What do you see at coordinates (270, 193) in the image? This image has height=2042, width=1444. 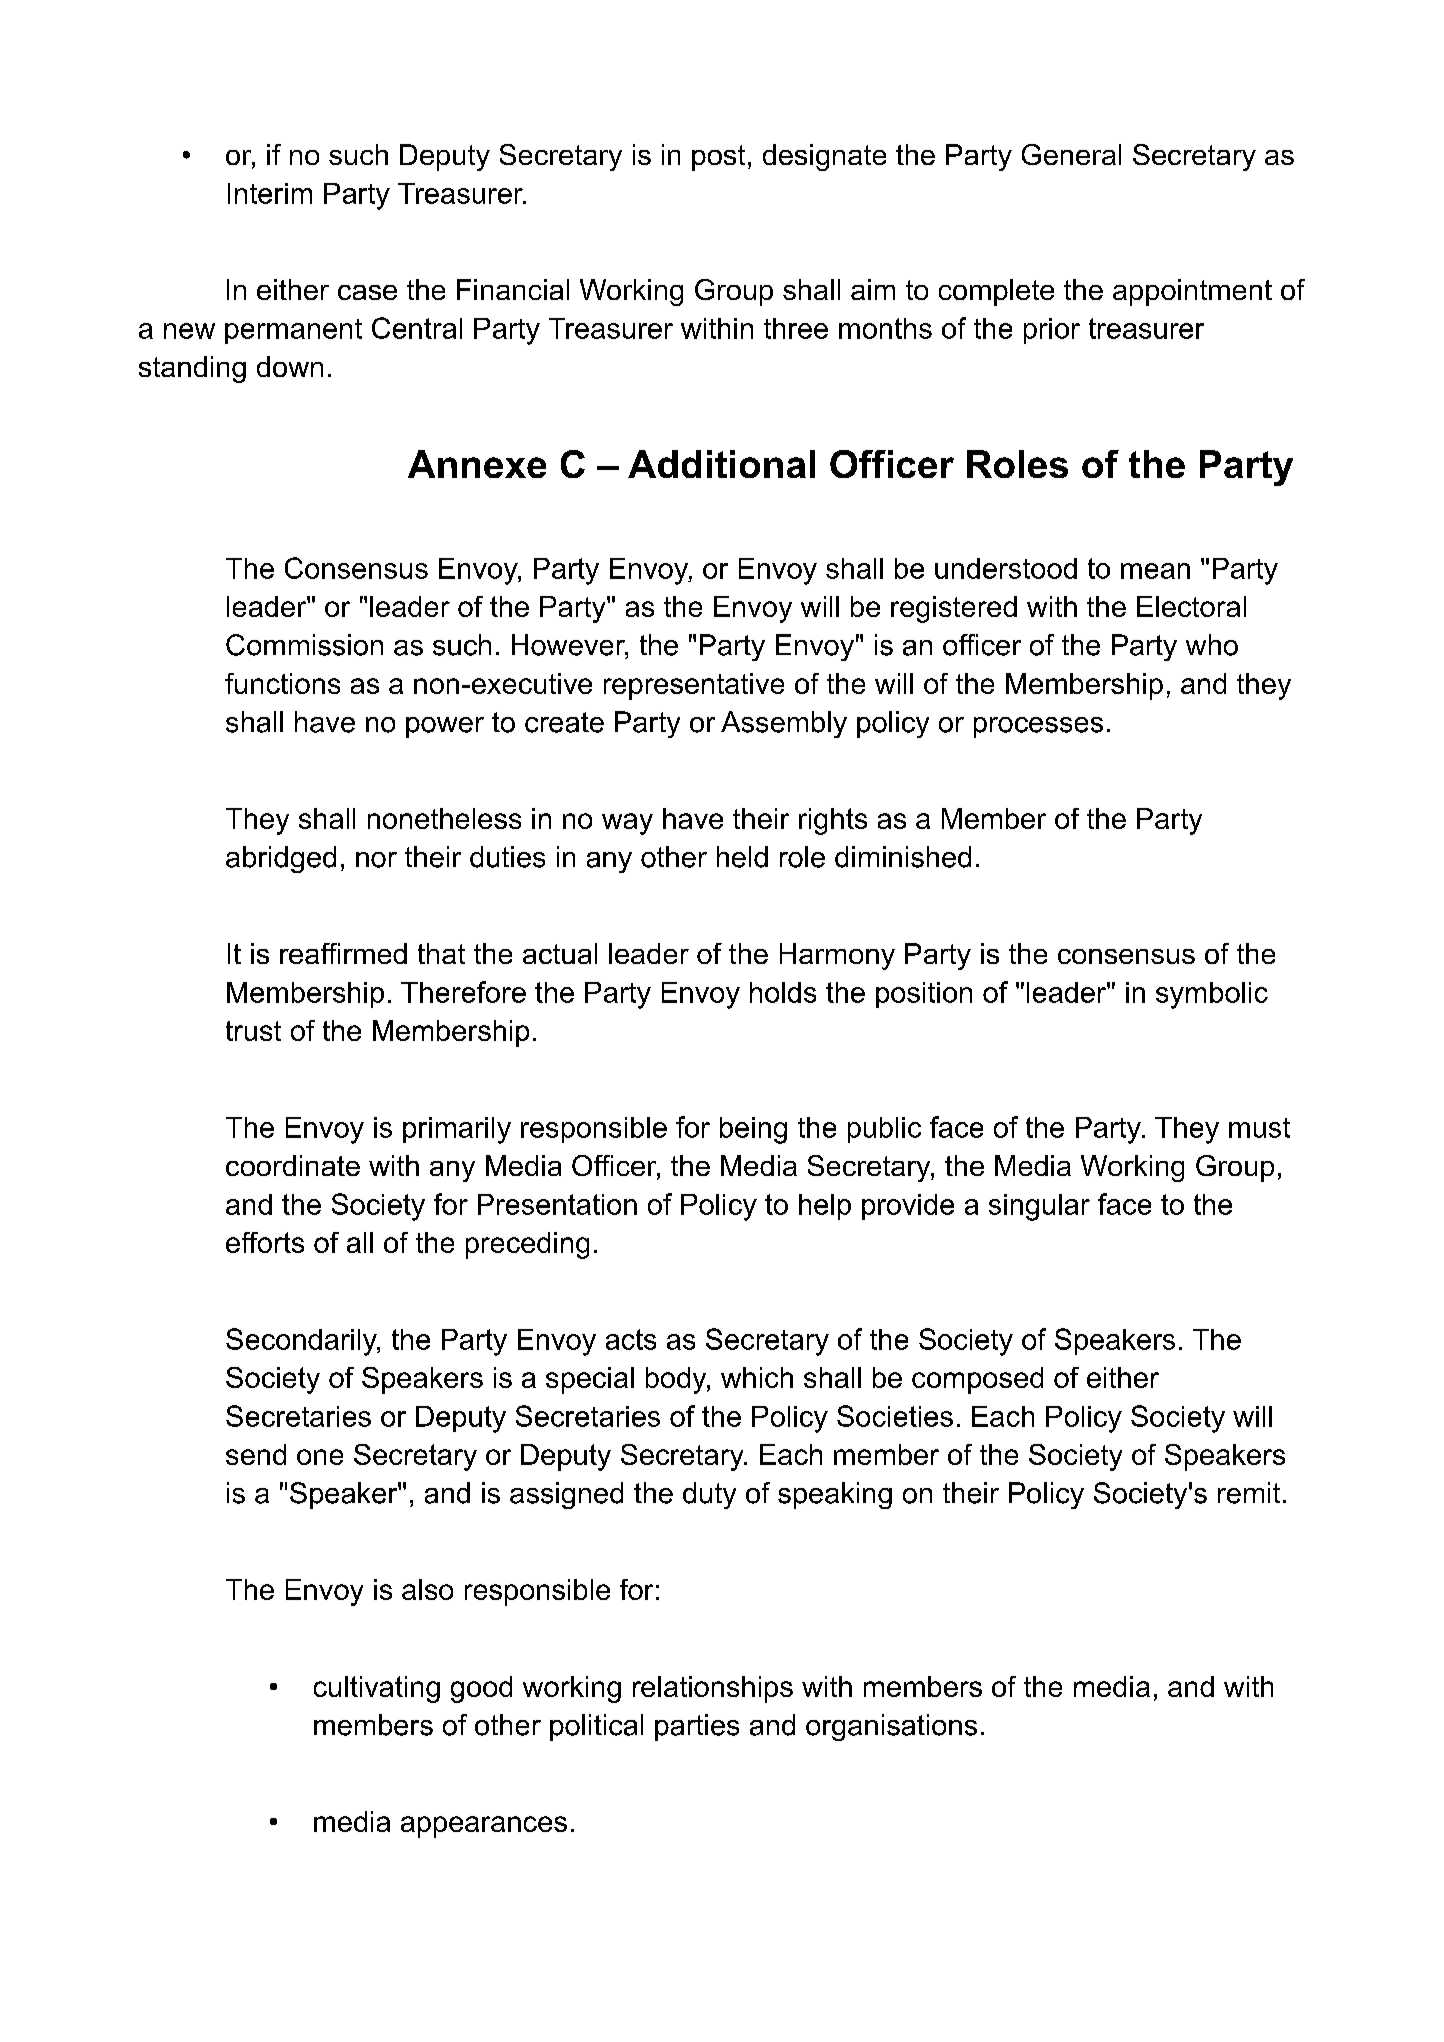 I see `Interim` at bounding box center [270, 193].
